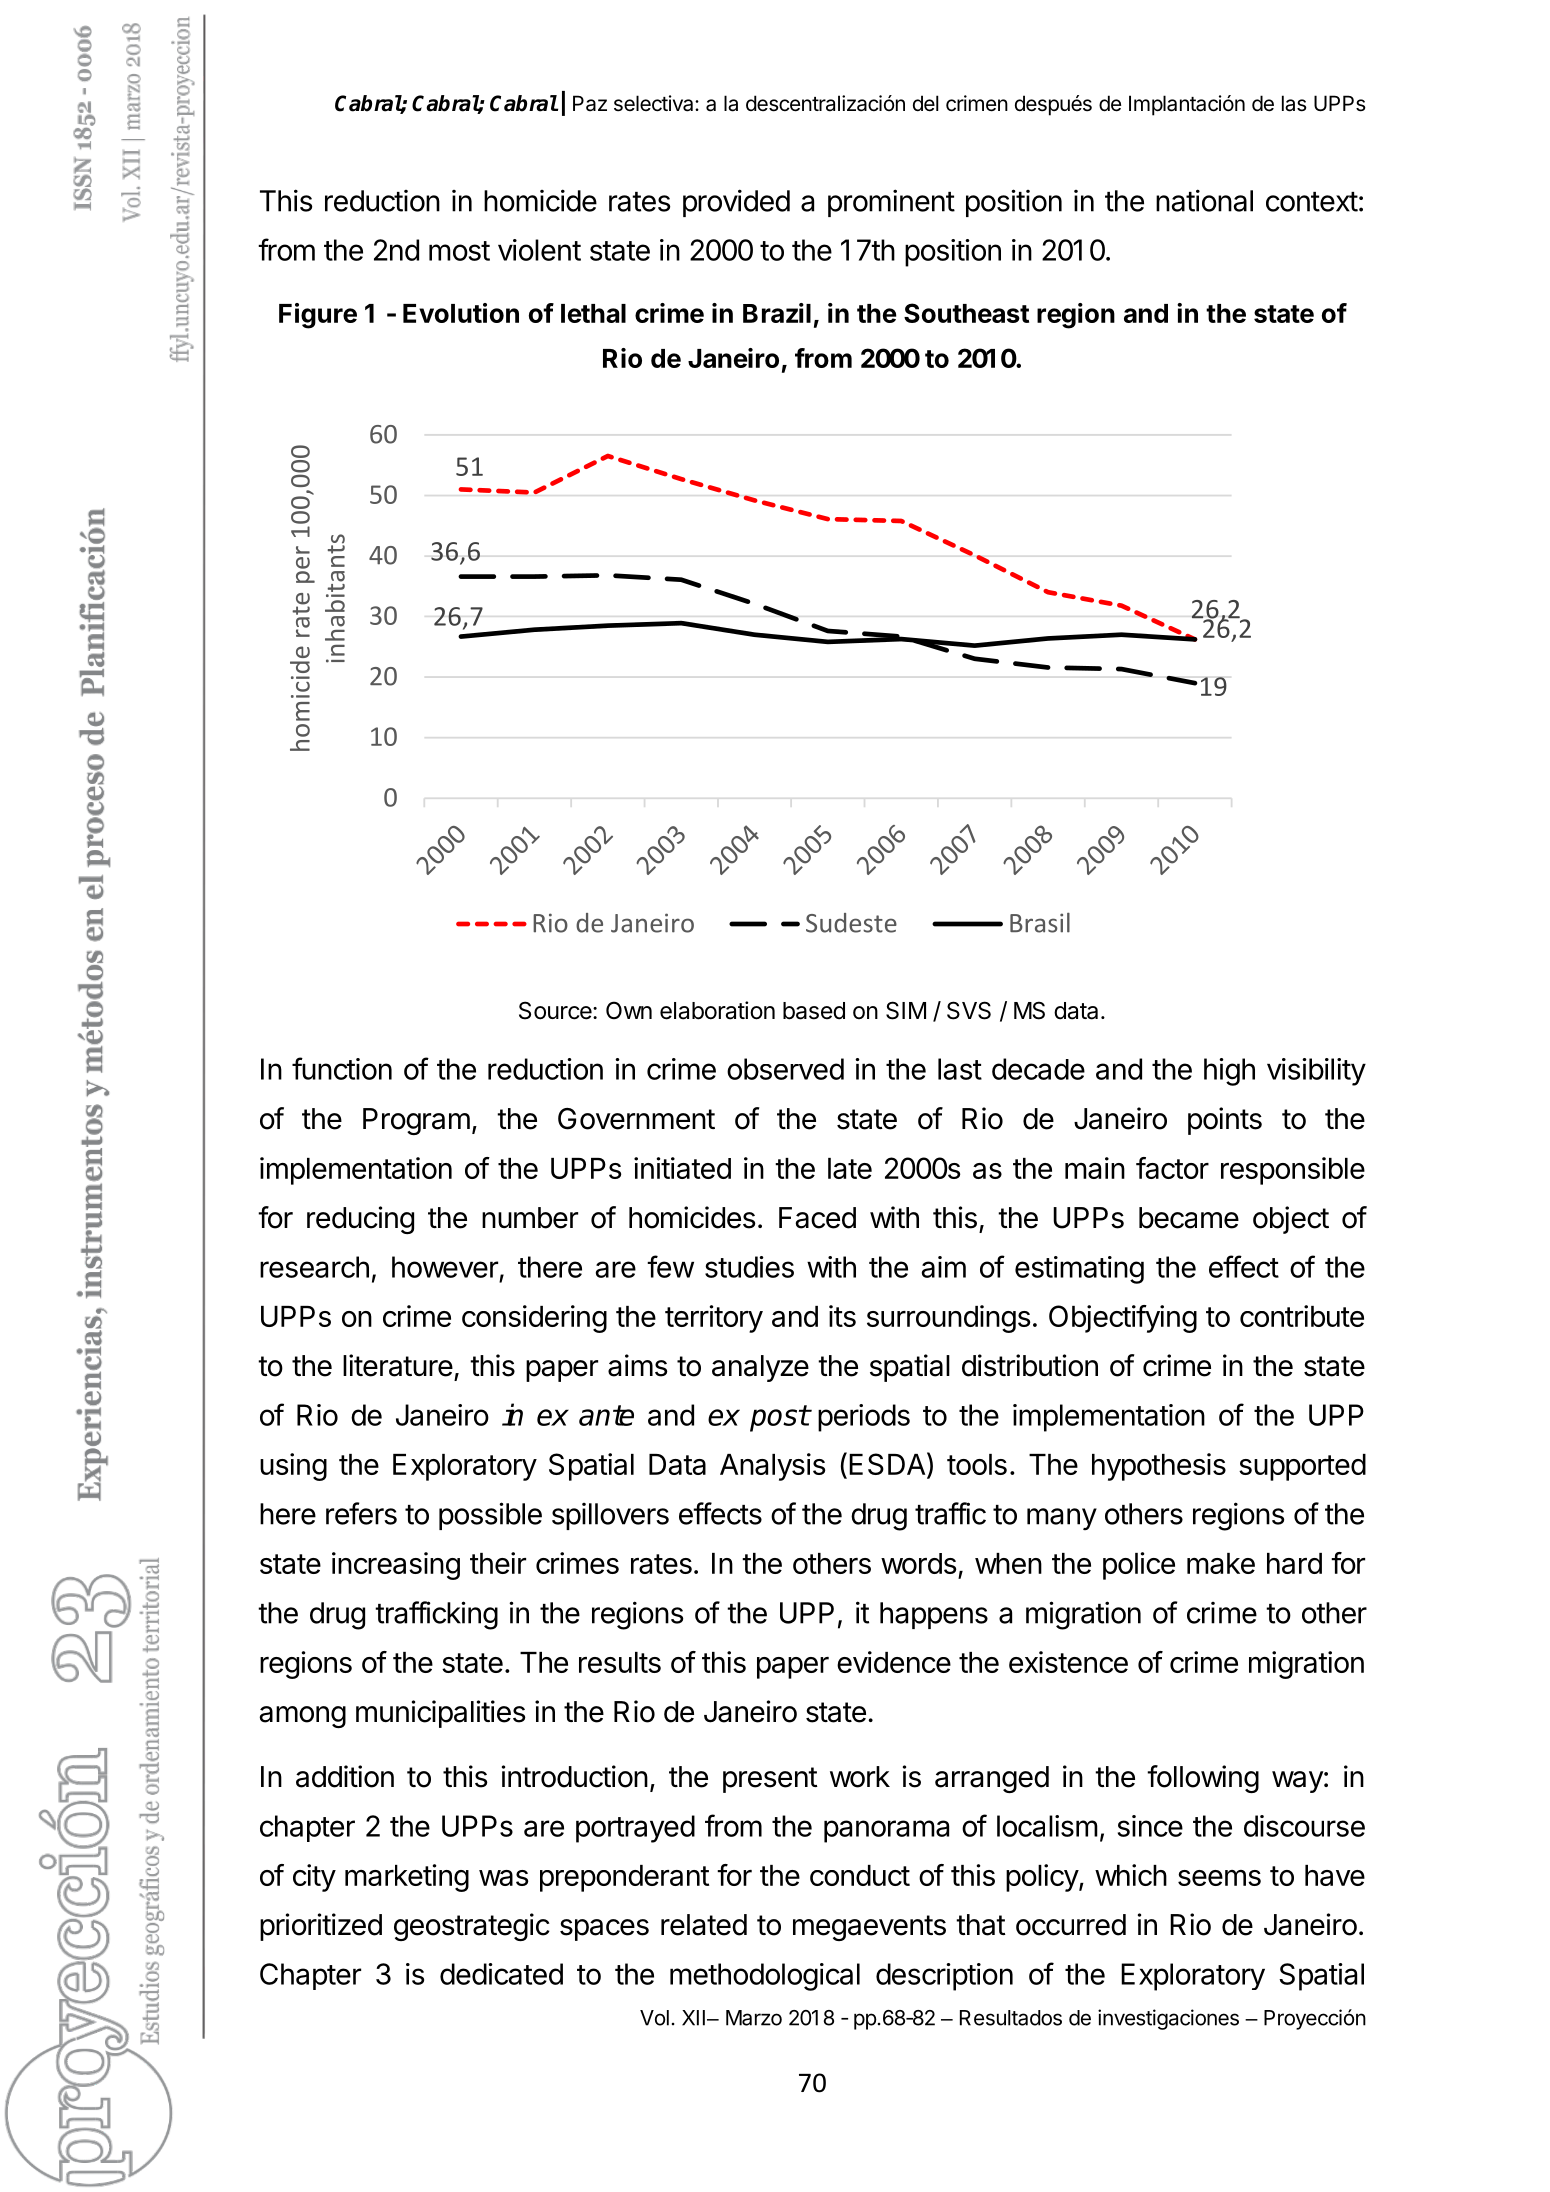  Describe the element at coordinates (1040, 922) in the screenshot. I see `Brasil` at that location.
